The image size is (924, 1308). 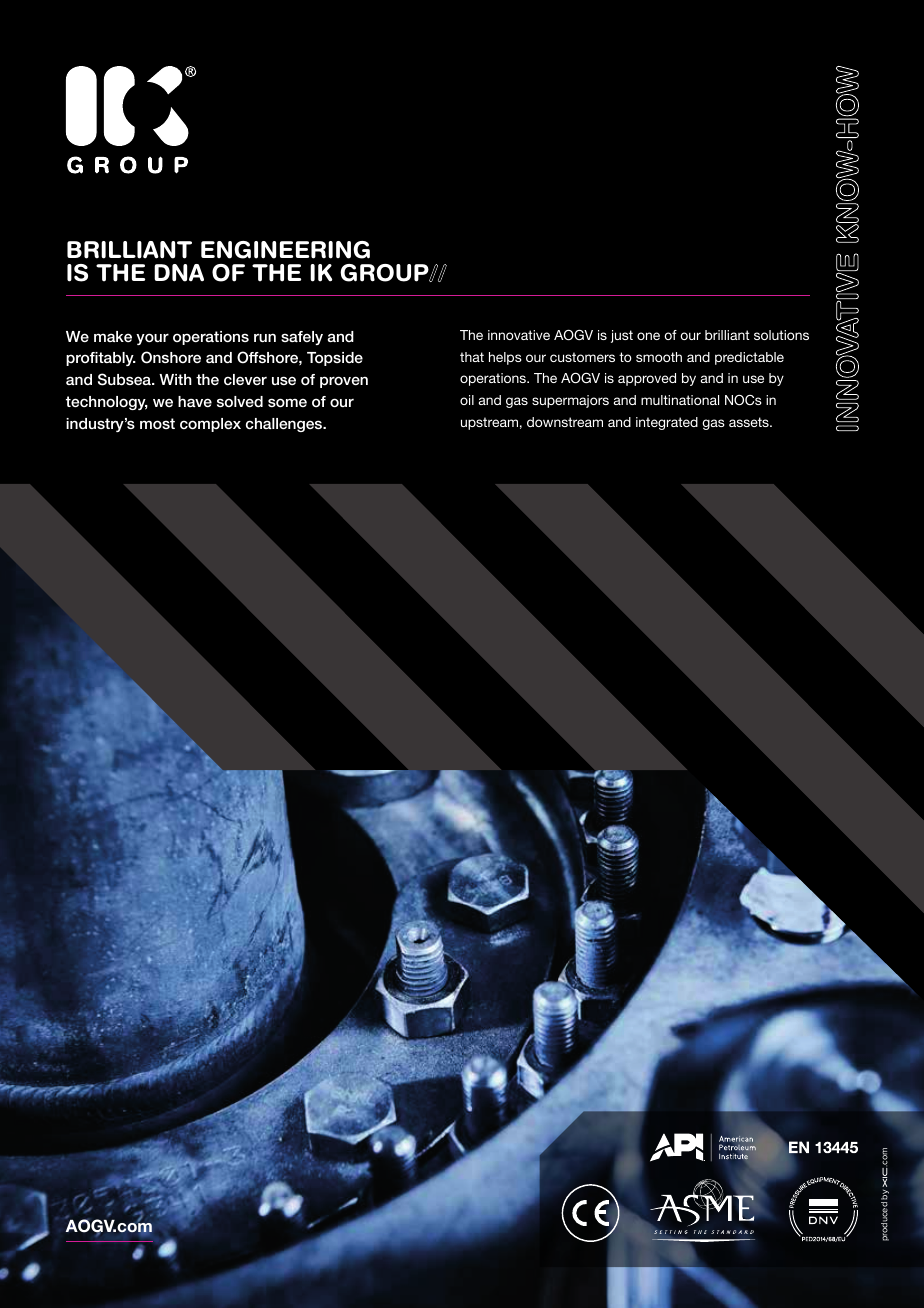 I want to click on most, so click(x=157, y=424).
